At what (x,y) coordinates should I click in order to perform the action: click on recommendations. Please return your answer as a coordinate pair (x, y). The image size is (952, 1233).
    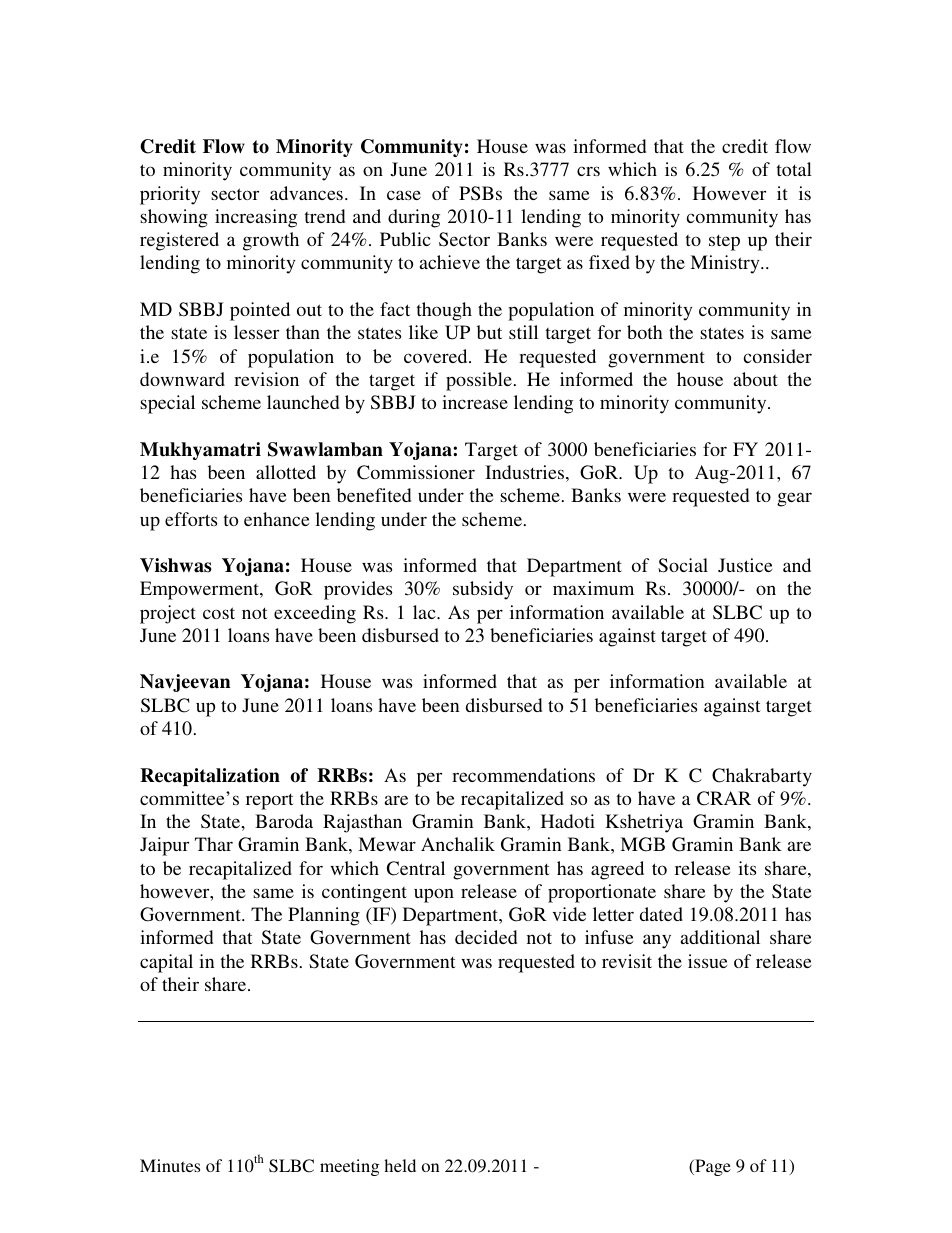
    Looking at the image, I should click on (523, 775).
